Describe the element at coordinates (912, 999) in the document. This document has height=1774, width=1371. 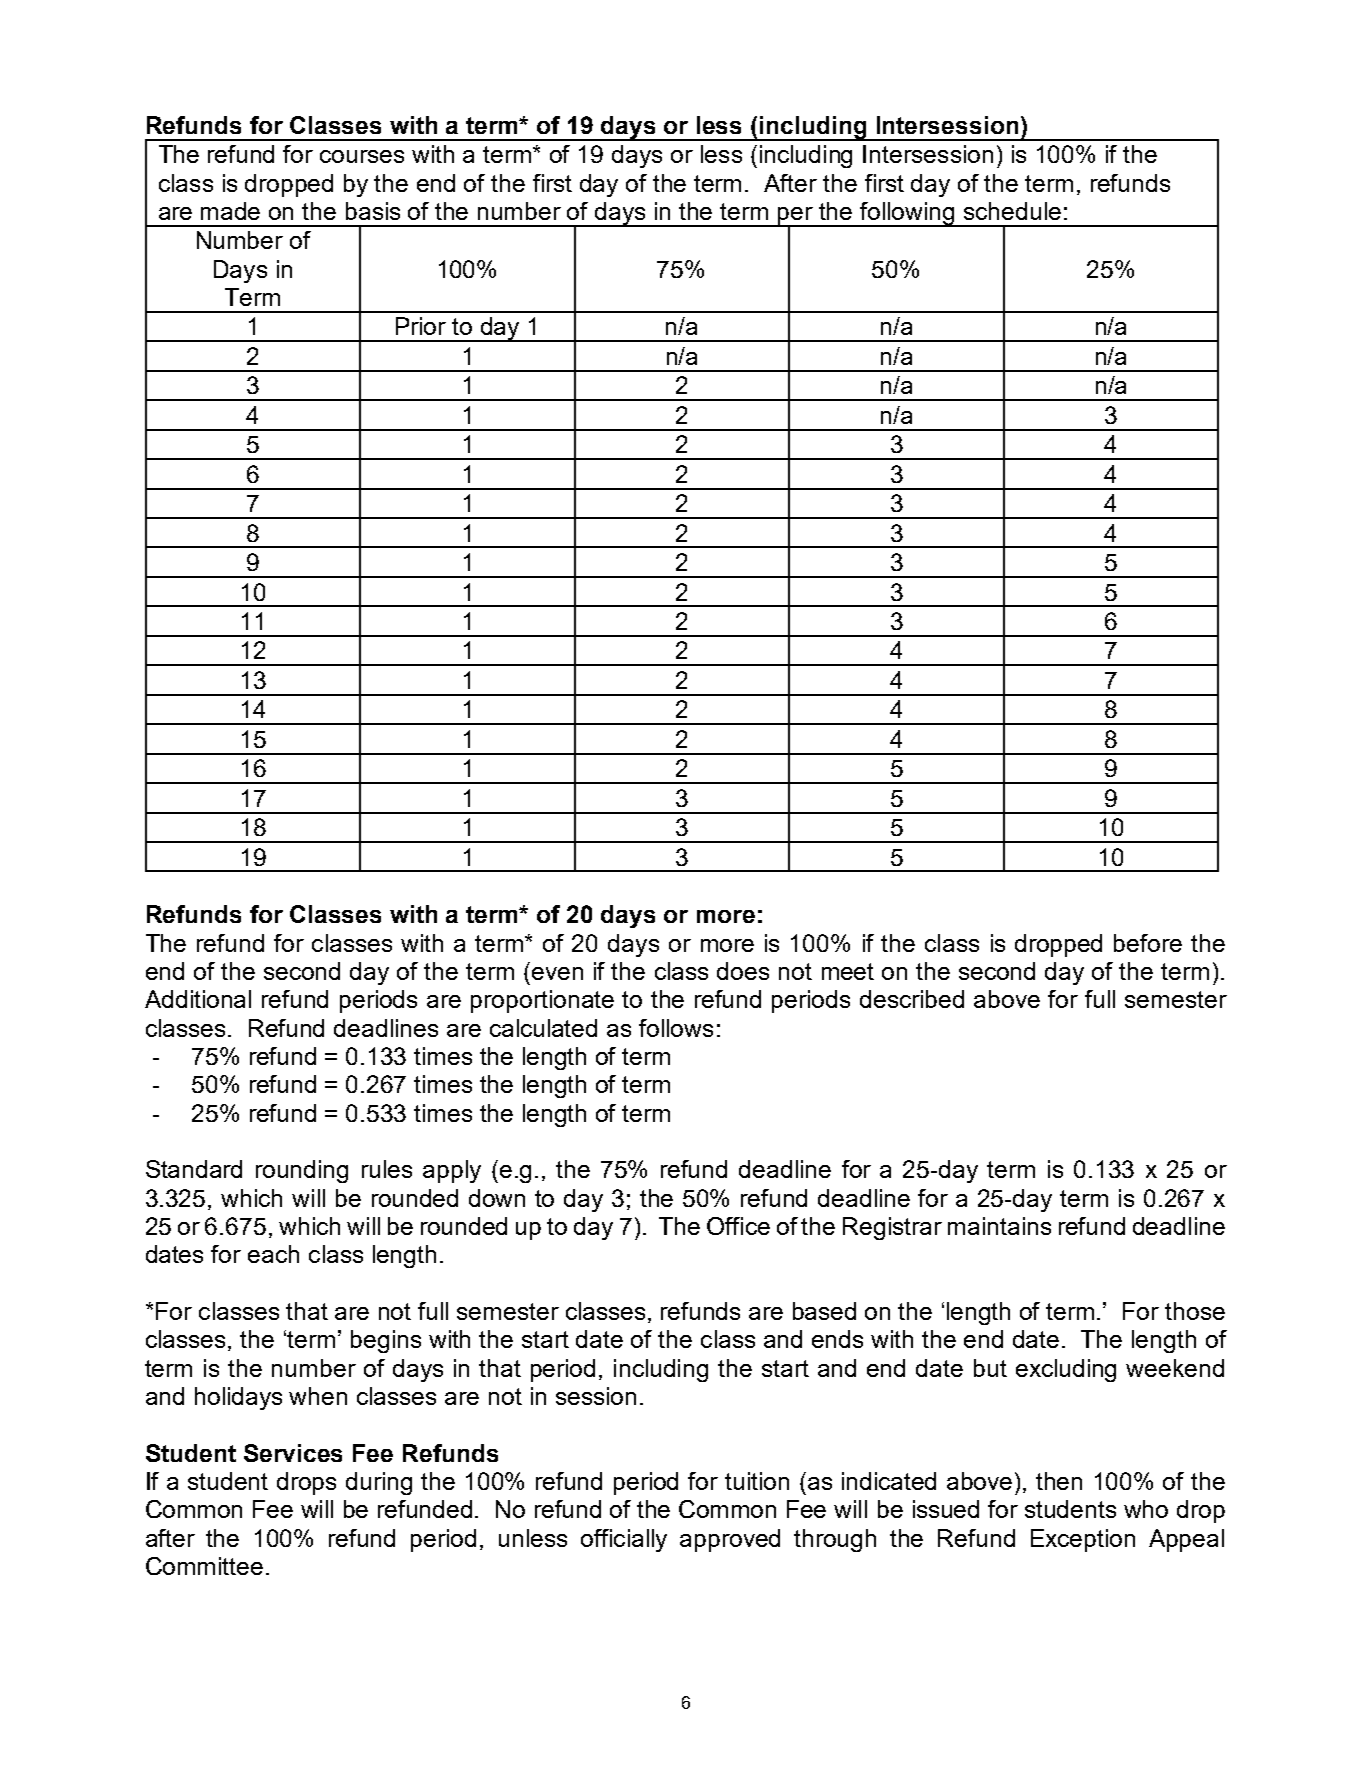
I see `described` at that location.
